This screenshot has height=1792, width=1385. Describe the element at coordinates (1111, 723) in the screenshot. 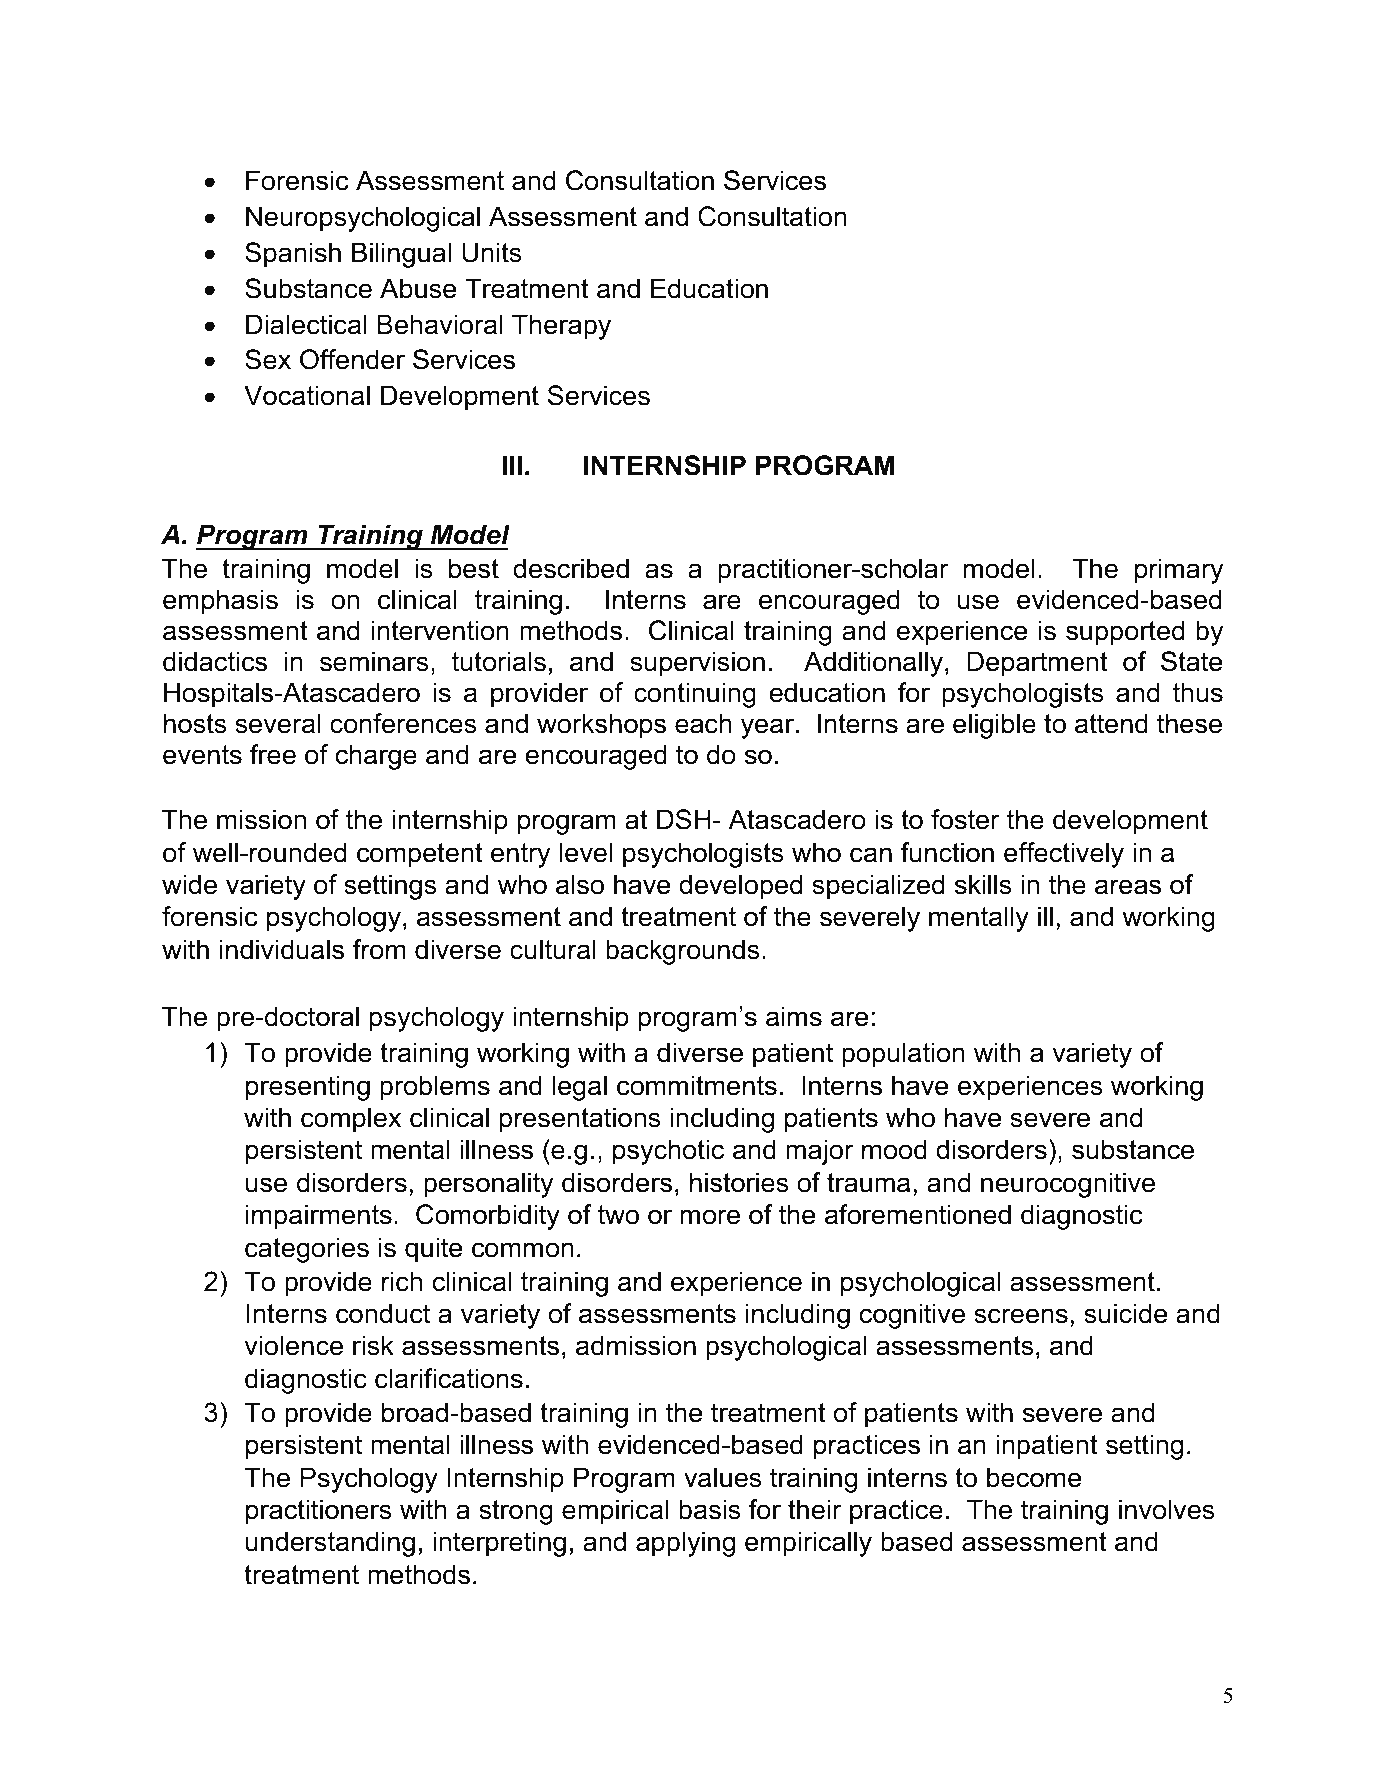

I see `attend` at that location.
